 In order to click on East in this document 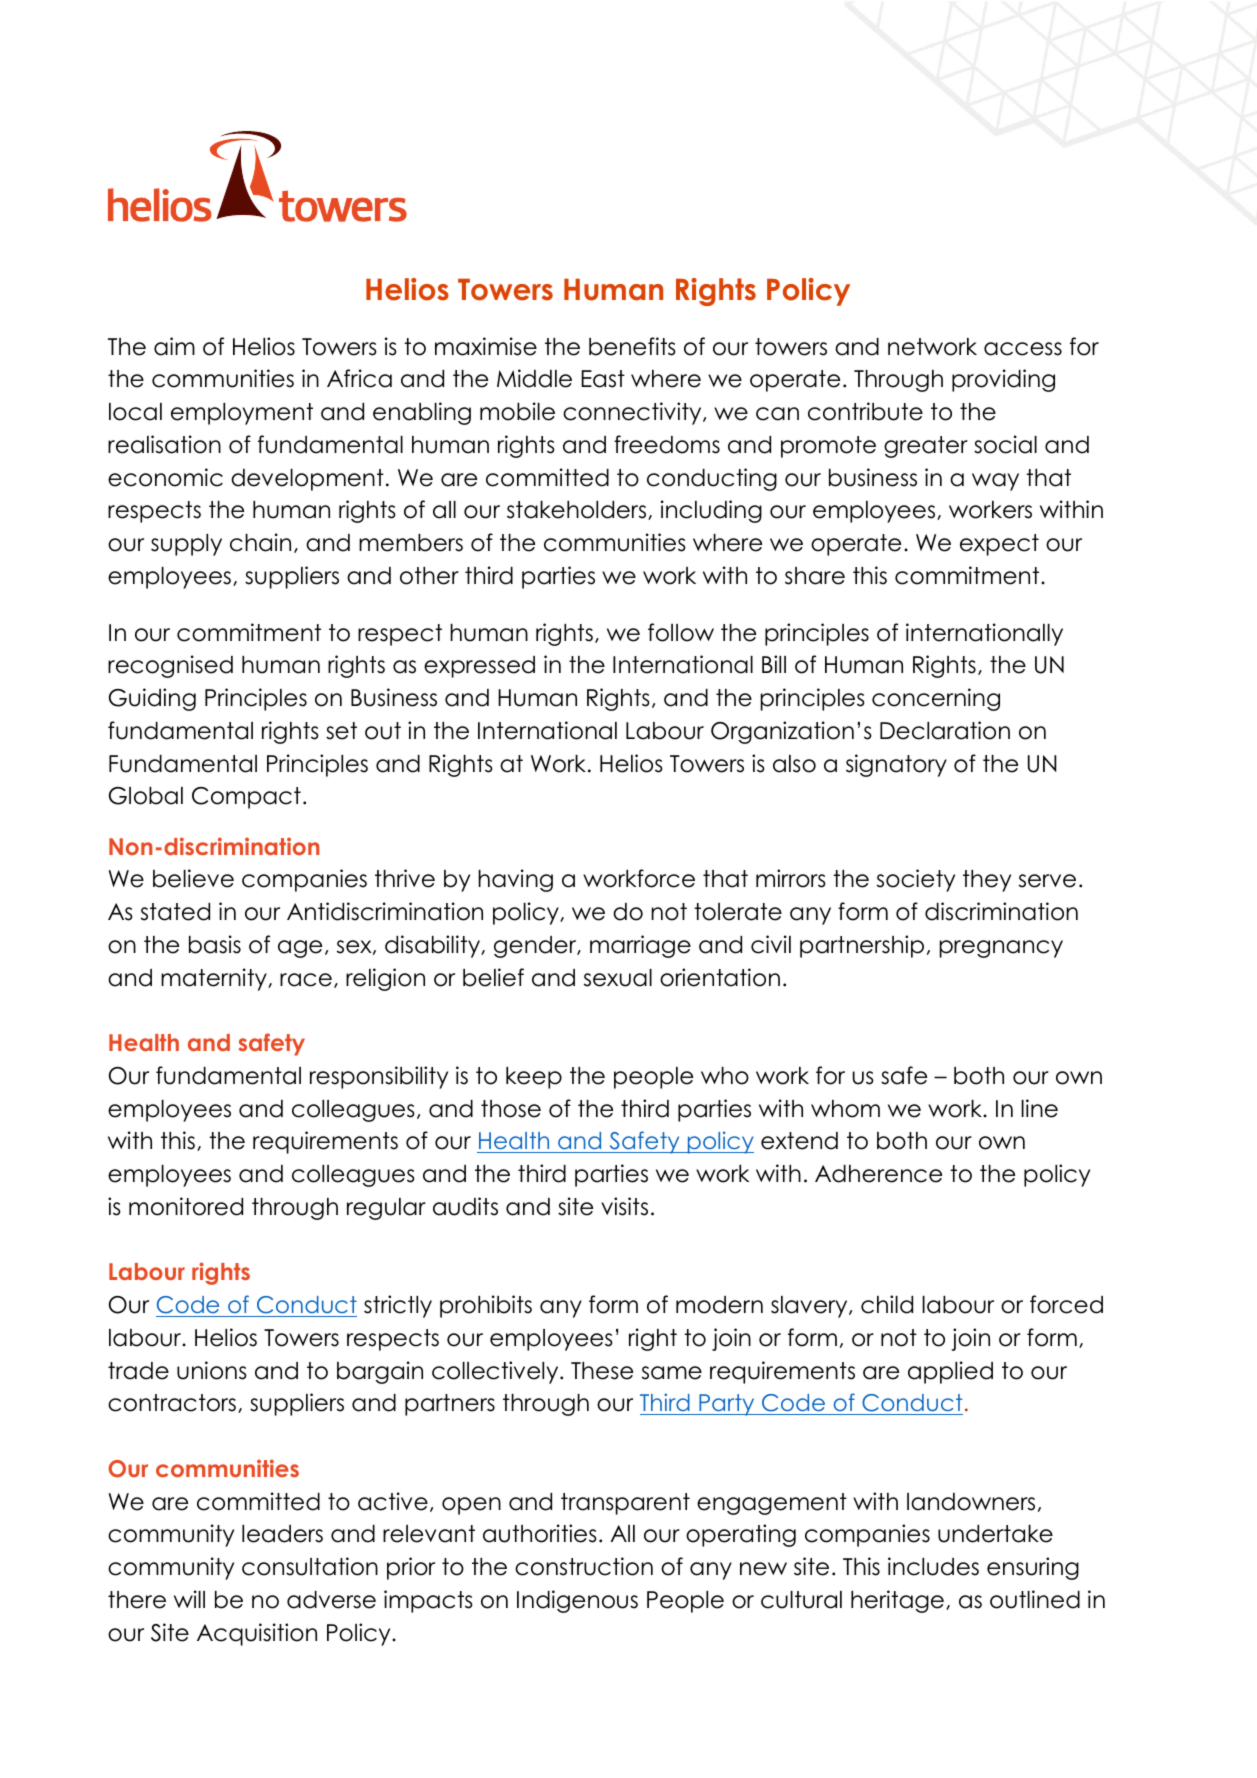, I will do `click(603, 379)`.
